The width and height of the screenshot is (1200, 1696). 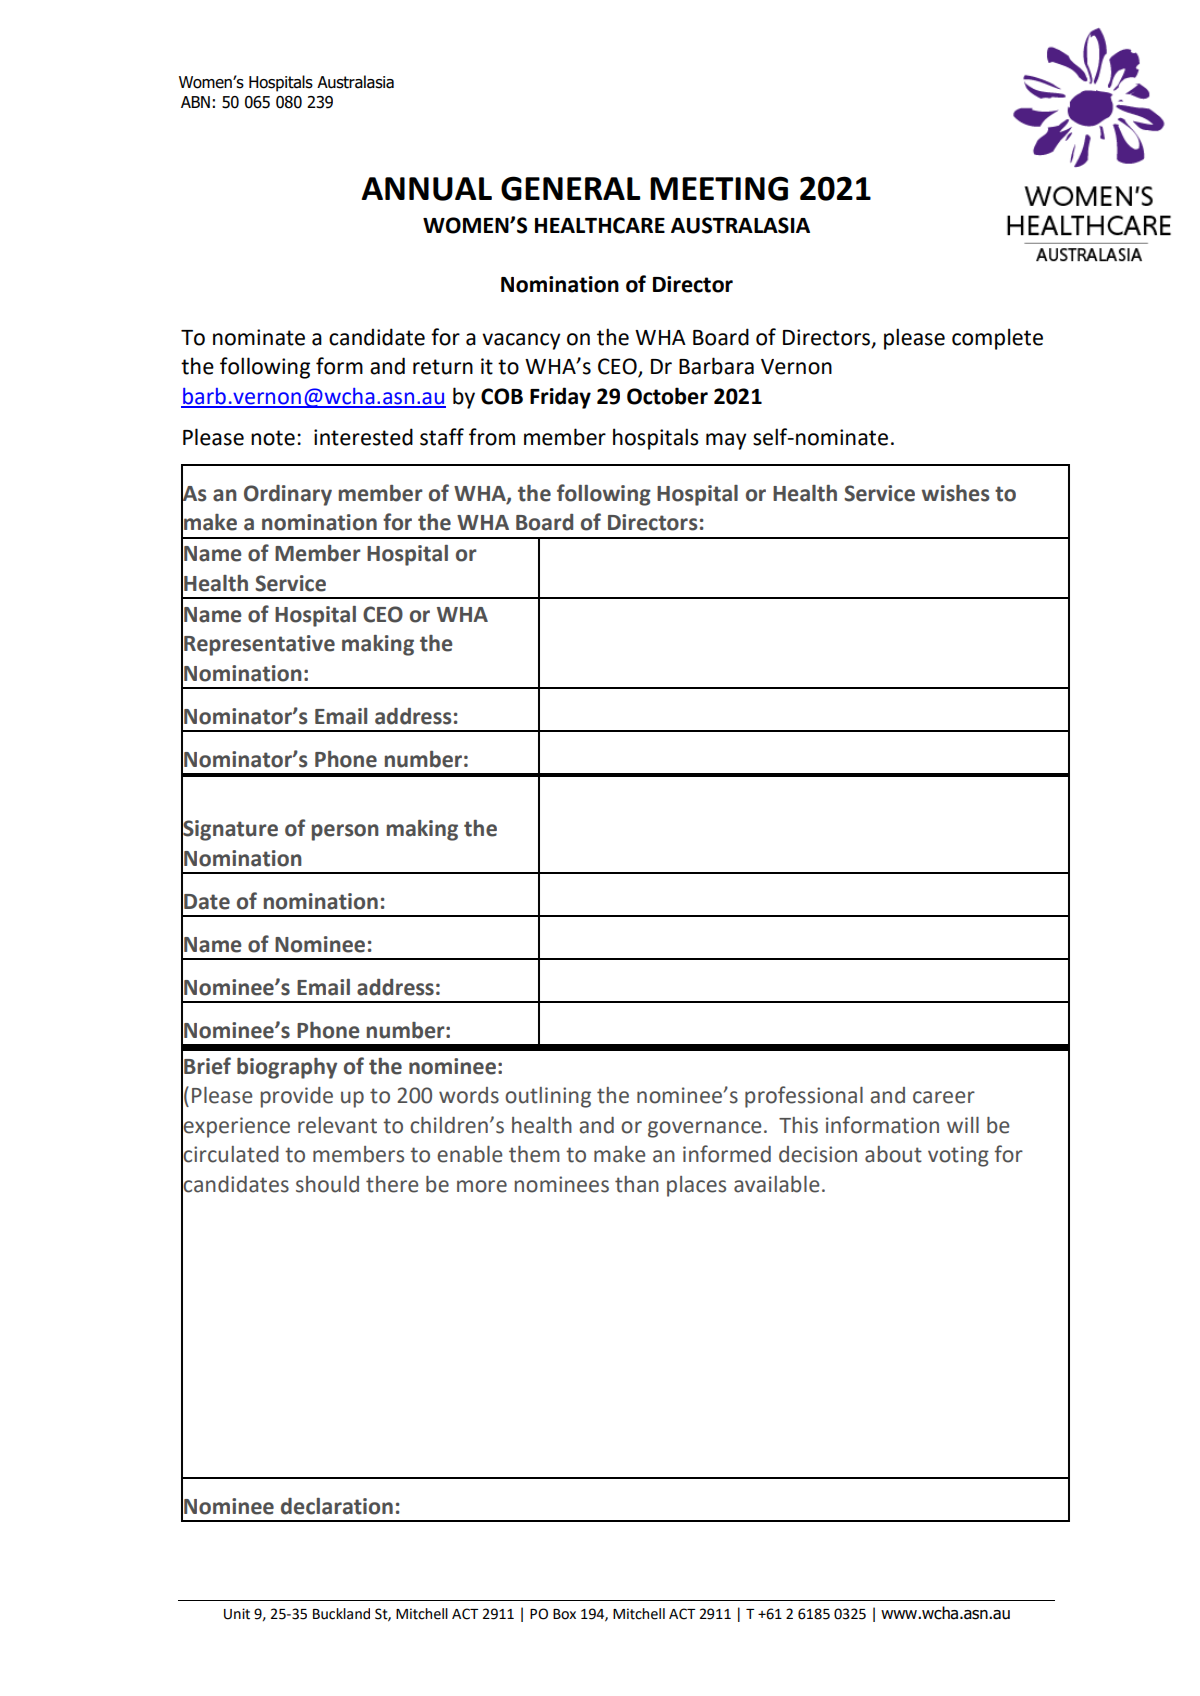 What do you see at coordinates (570, 188) in the screenshot?
I see `GENERAL` at bounding box center [570, 188].
